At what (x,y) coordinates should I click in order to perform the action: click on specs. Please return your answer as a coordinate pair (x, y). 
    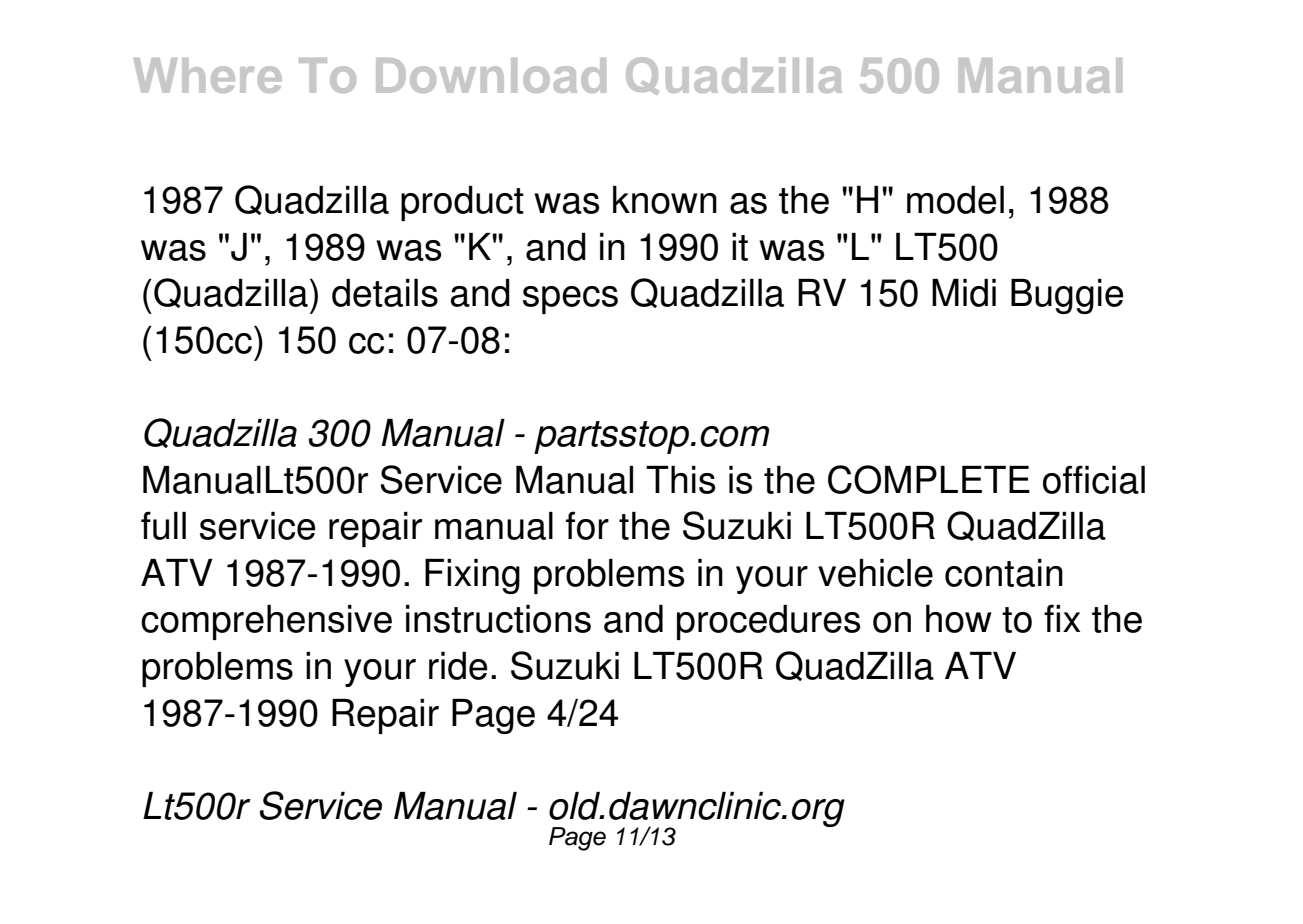
    Looking at the image, I should click on (570, 300).
